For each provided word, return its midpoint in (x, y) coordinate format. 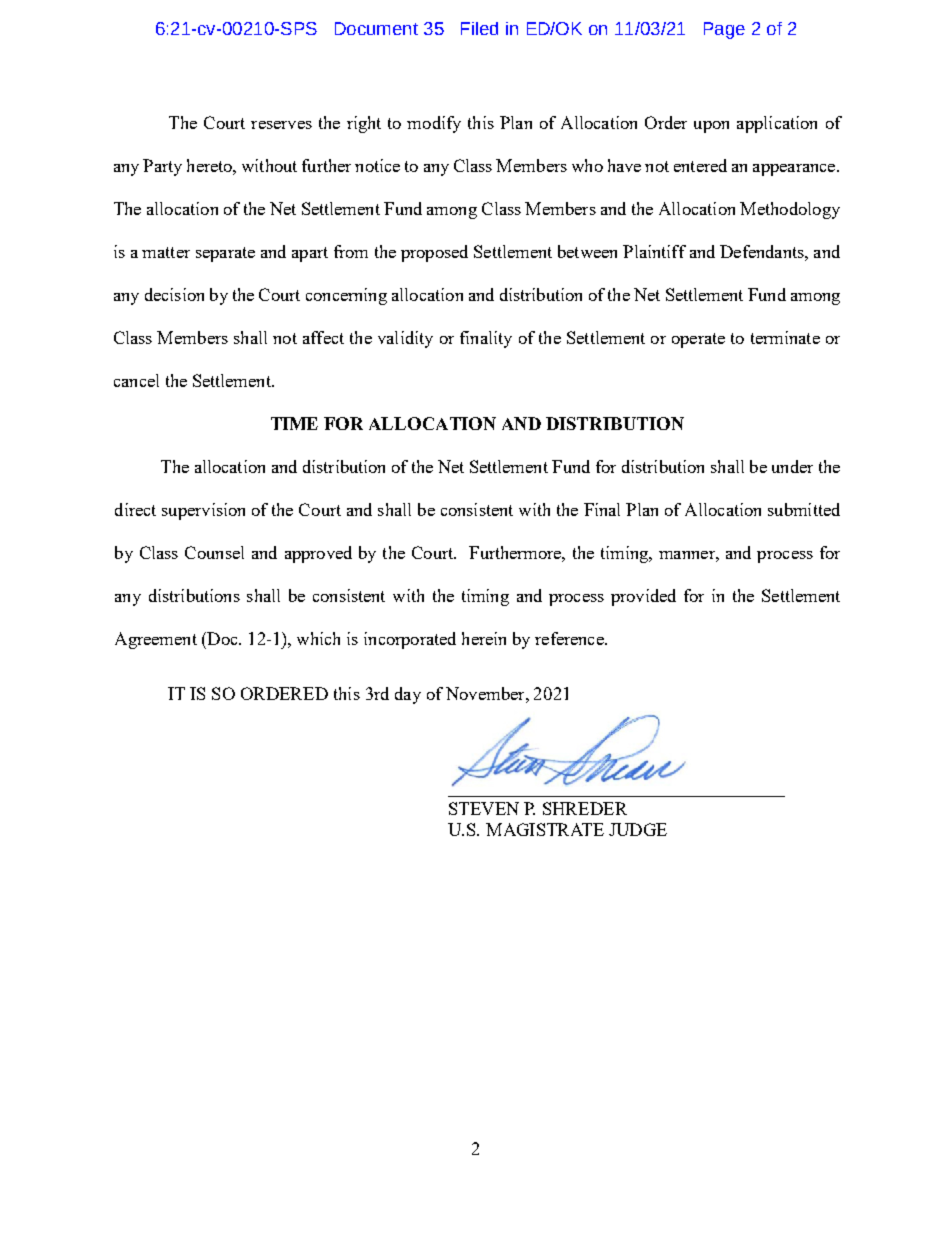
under (792, 466)
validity (405, 339)
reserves (281, 125)
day (408, 695)
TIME (294, 423)
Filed (479, 28)
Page (724, 30)
